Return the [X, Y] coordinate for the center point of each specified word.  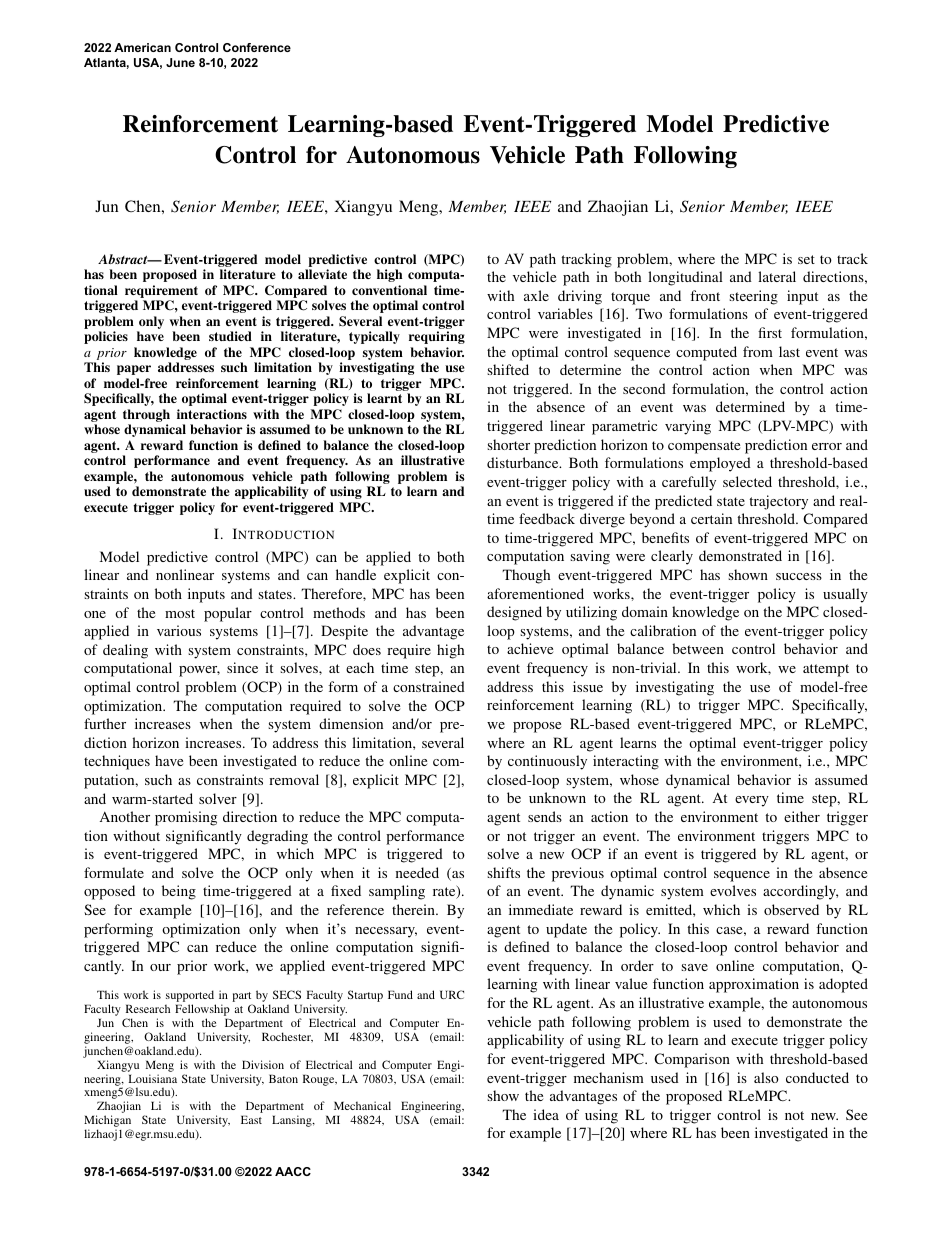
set [806, 259]
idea [546, 1114]
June [180, 62]
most [180, 613]
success [799, 576]
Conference [257, 47]
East [251, 1119]
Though [526, 576]
